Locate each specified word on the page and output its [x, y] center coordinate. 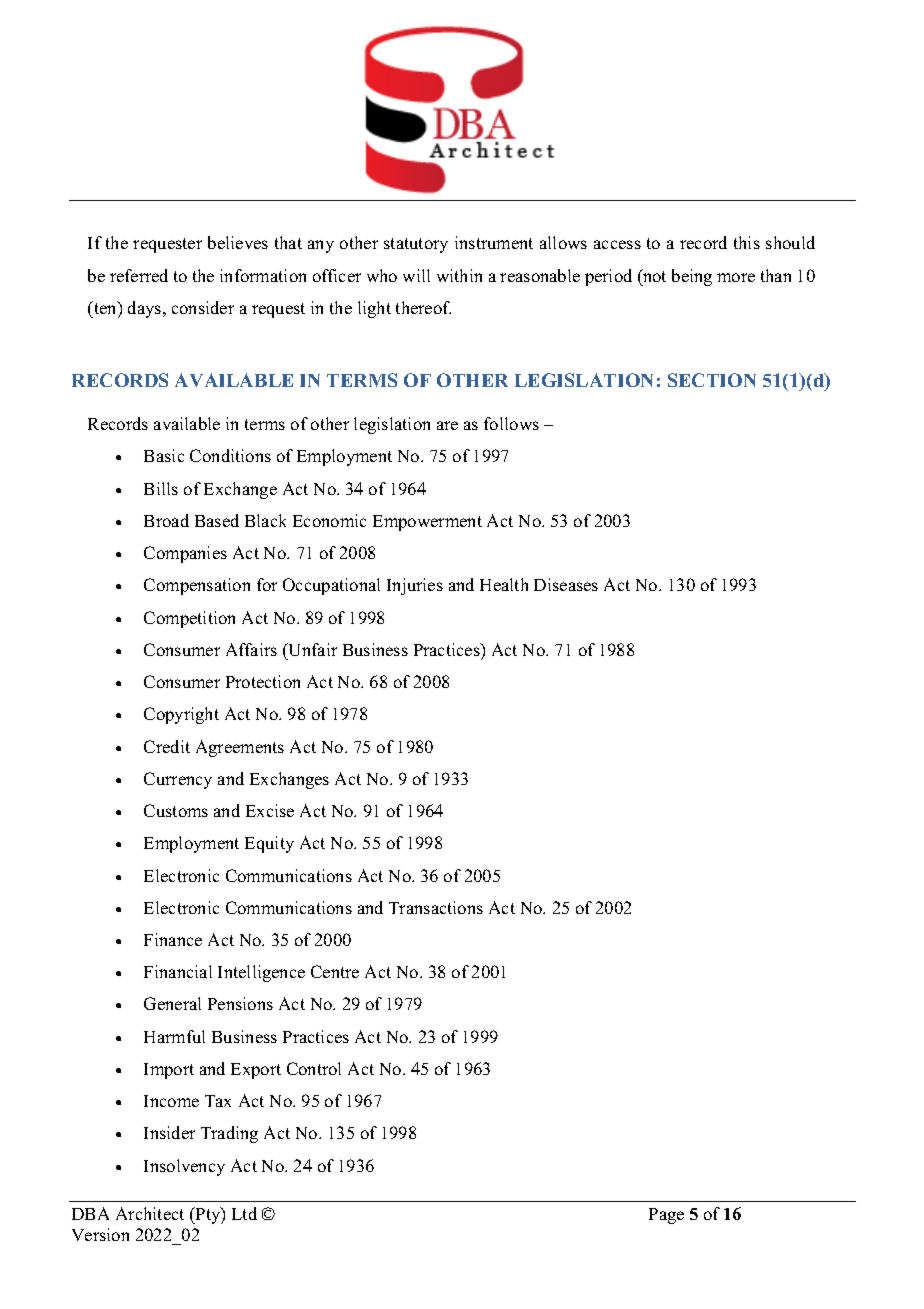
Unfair [311, 649]
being [692, 277]
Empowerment [427, 523]
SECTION [712, 380]
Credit [167, 746]
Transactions [436, 907]
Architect [150, 1213]
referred [139, 275]
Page [666, 1216]
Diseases [566, 584]
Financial [178, 971]
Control [314, 1068]
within [459, 275]
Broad [166, 520]
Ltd [244, 1213]
